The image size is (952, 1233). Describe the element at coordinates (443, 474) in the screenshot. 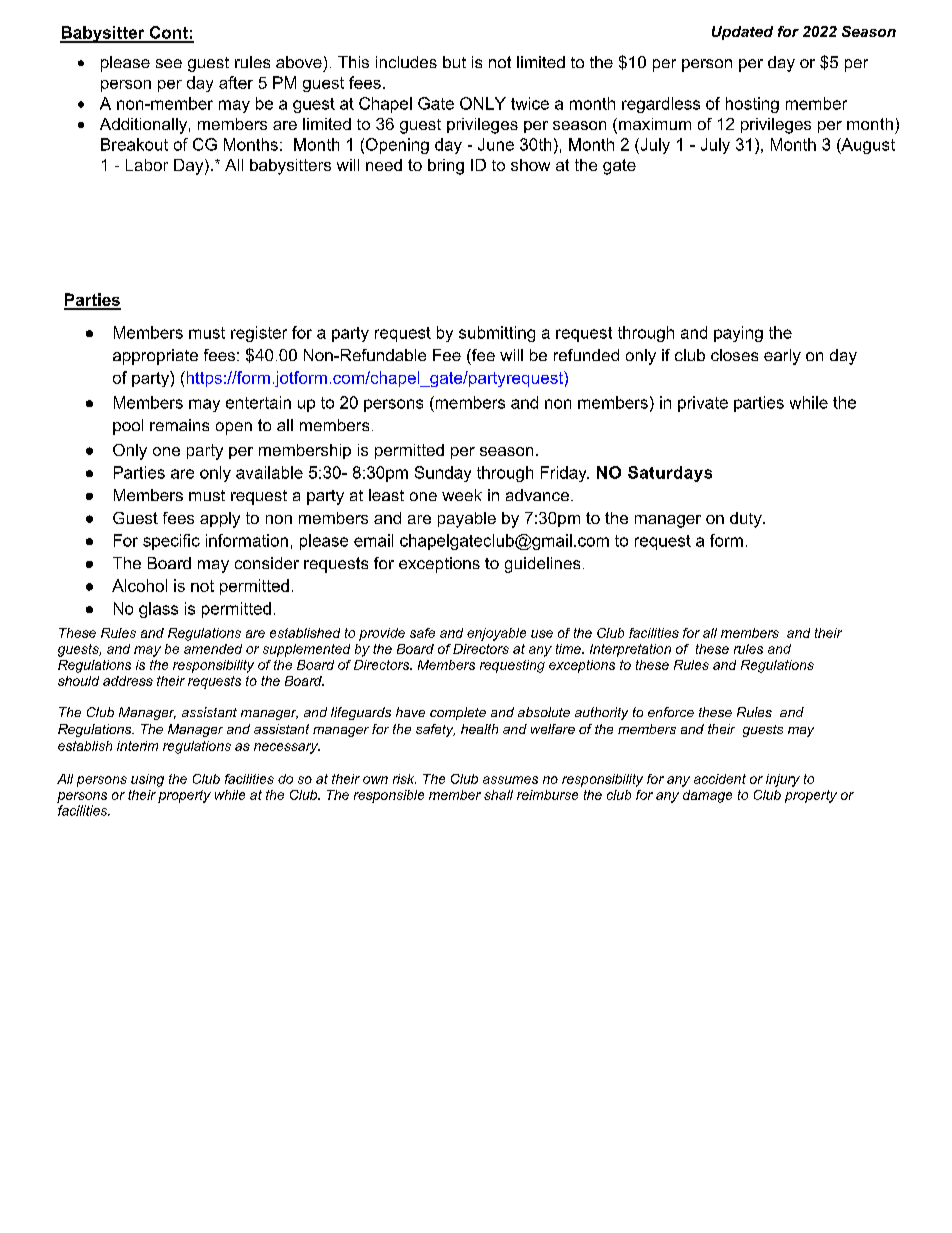

I see `Sunday` at that location.
